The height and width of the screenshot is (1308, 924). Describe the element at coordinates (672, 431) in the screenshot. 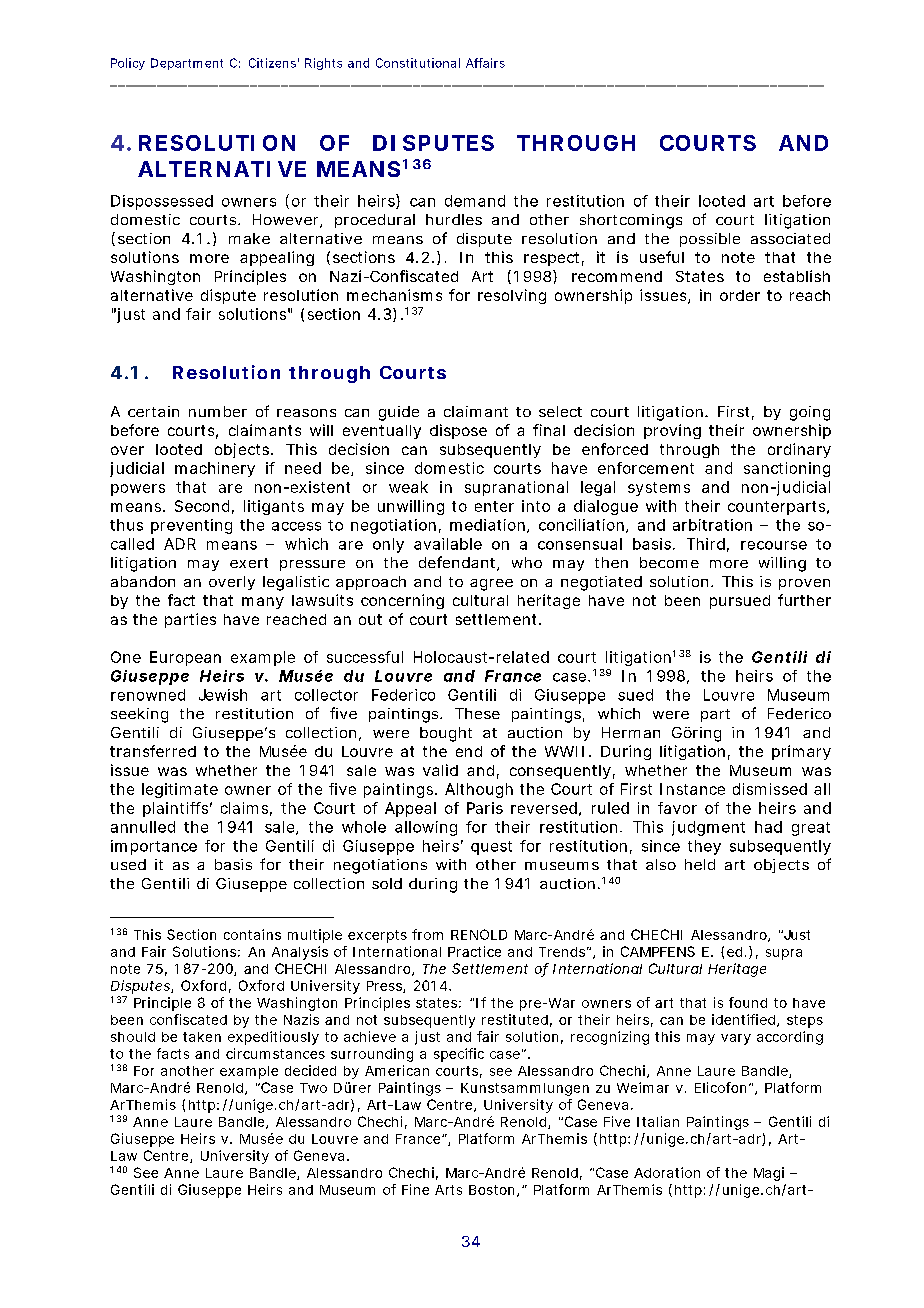

I see `proving` at that location.
